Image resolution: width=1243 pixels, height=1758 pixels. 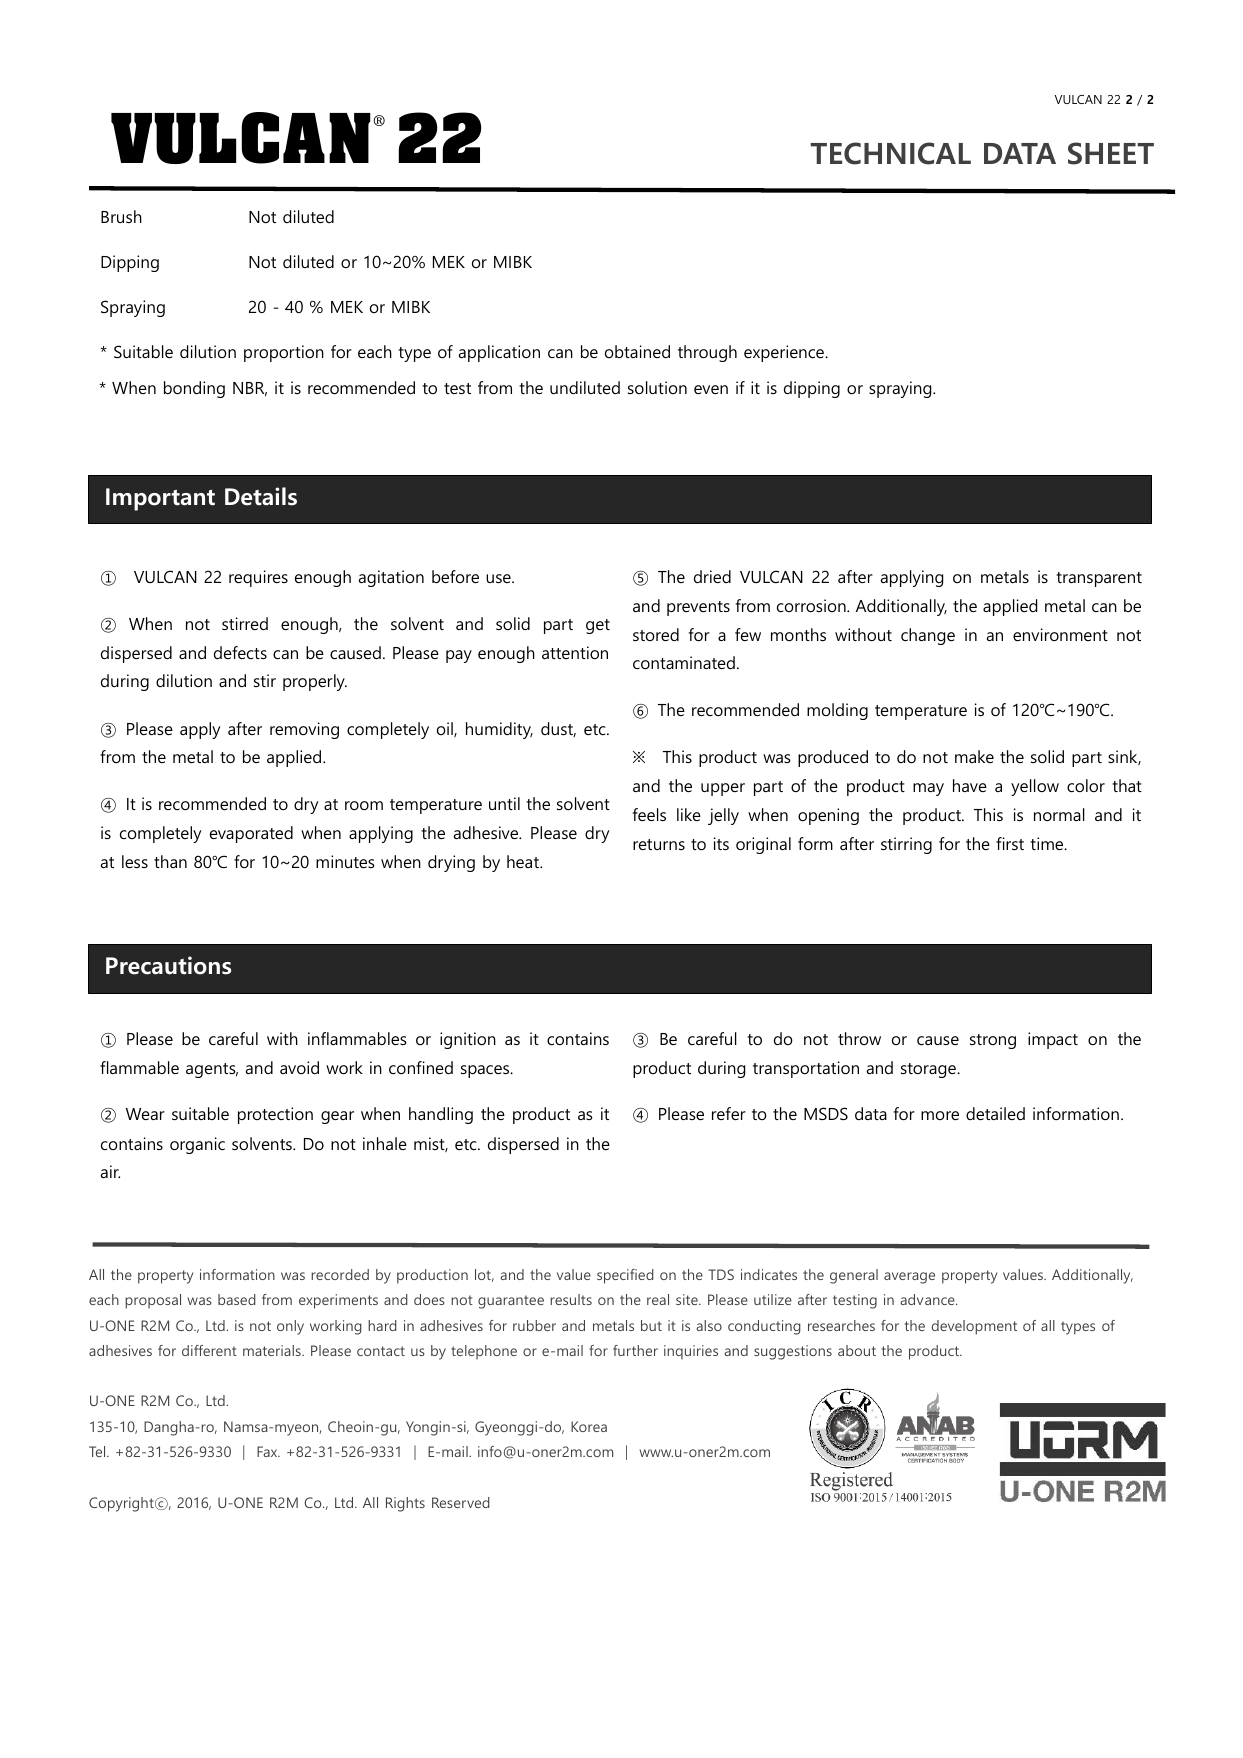 I want to click on defects, so click(x=240, y=652).
